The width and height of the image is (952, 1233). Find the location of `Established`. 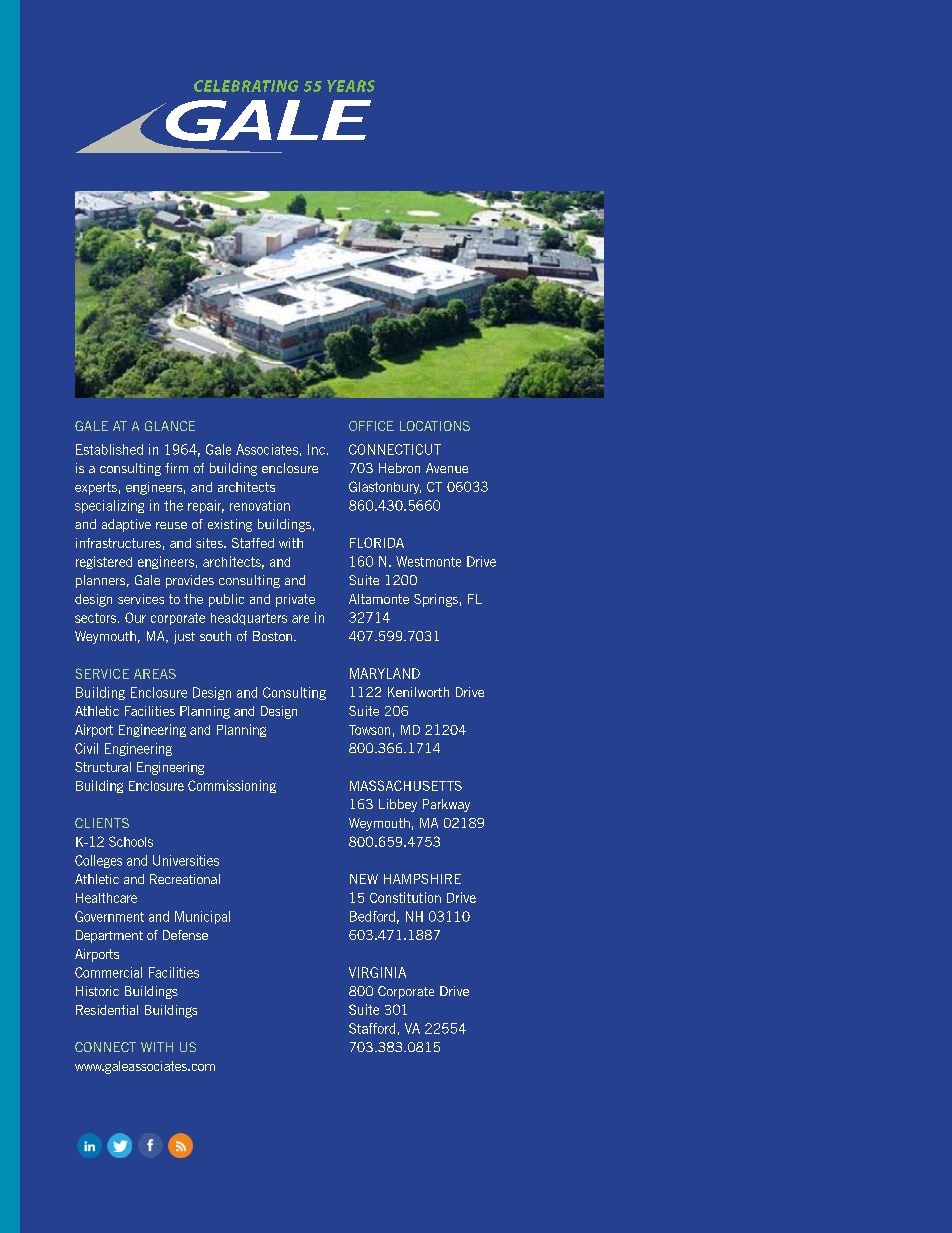

Established is located at coordinates (109, 449).
